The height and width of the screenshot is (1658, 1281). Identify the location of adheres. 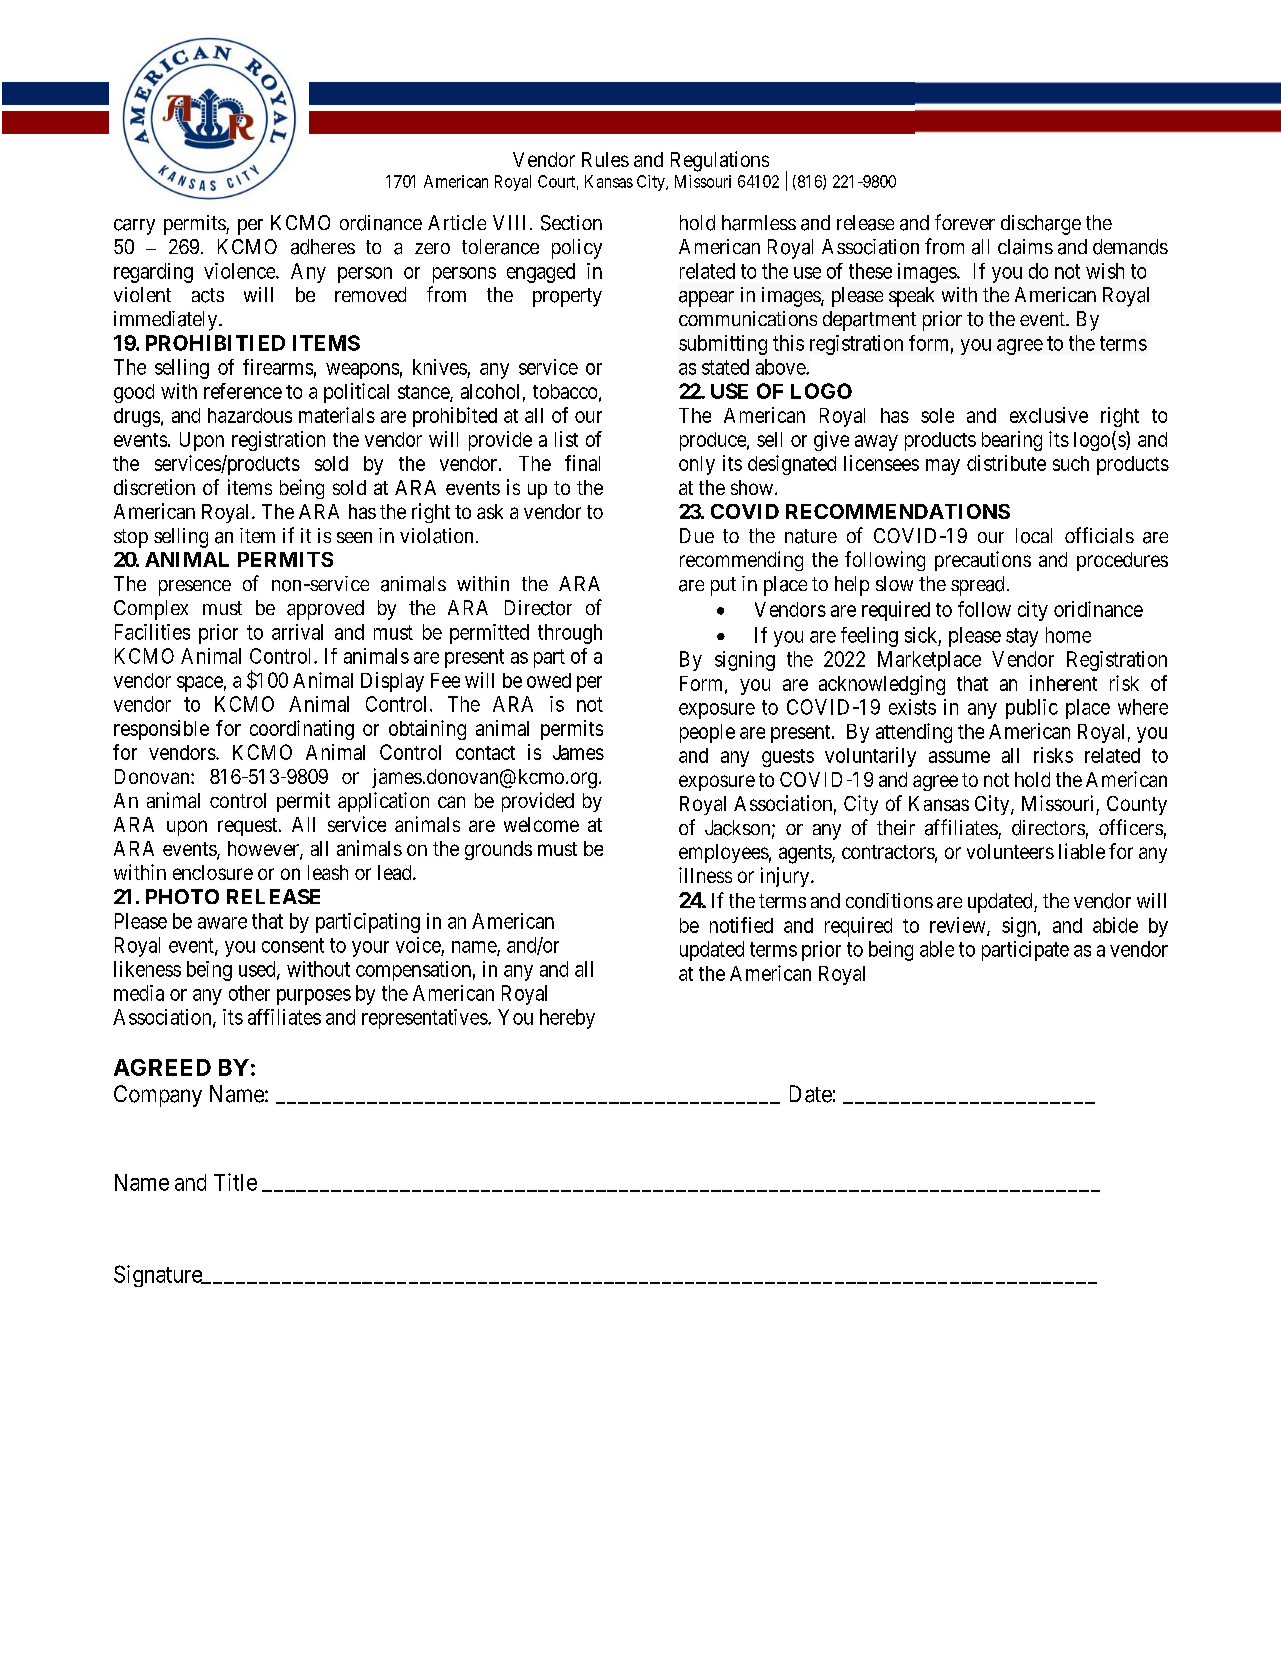
(323, 247).
